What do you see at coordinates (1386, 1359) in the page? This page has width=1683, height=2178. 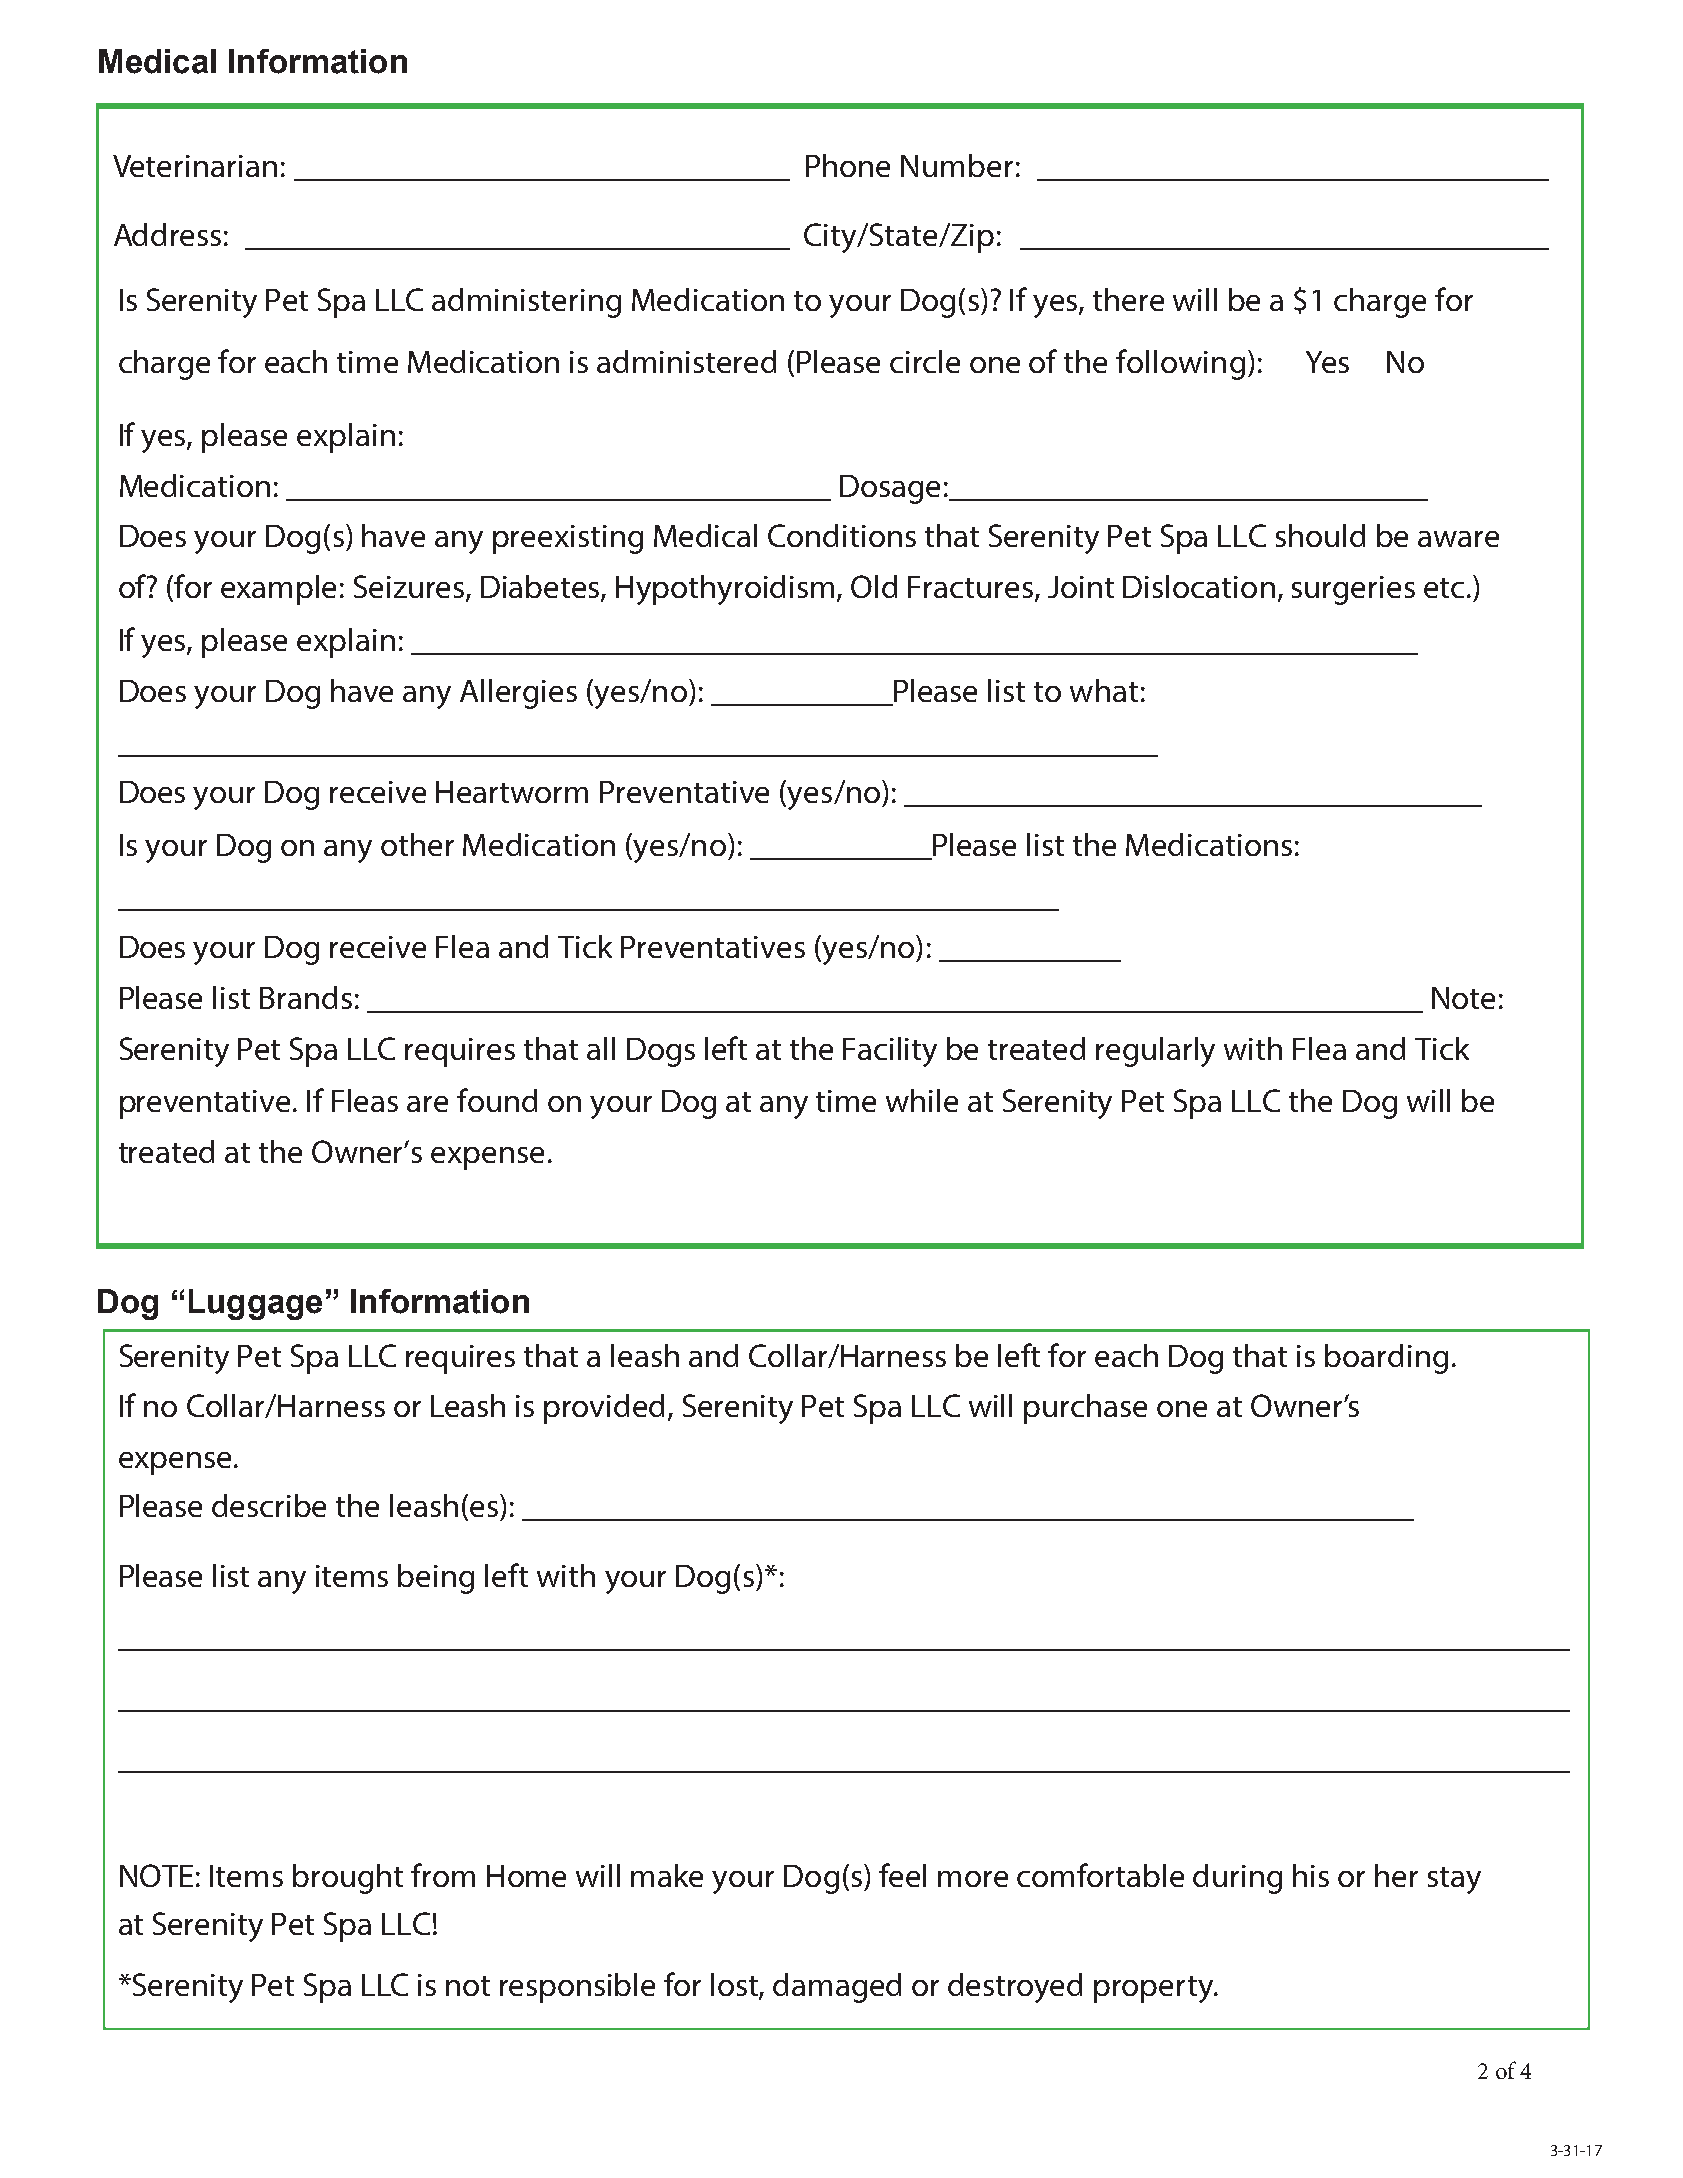 I see `boarding` at bounding box center [1386, 1359].
